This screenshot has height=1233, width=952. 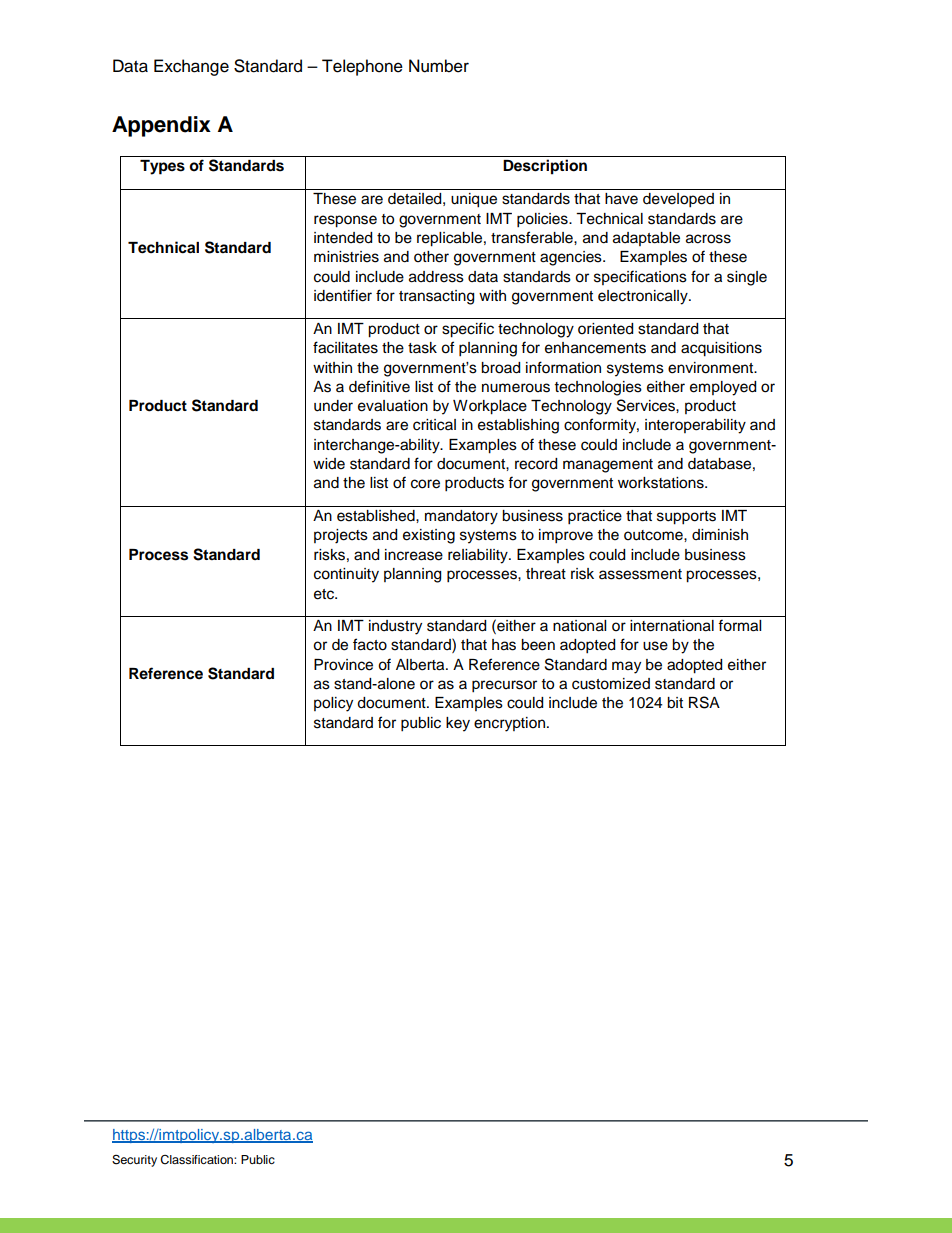 I want to click on environment, so click(x=712, y=368).
